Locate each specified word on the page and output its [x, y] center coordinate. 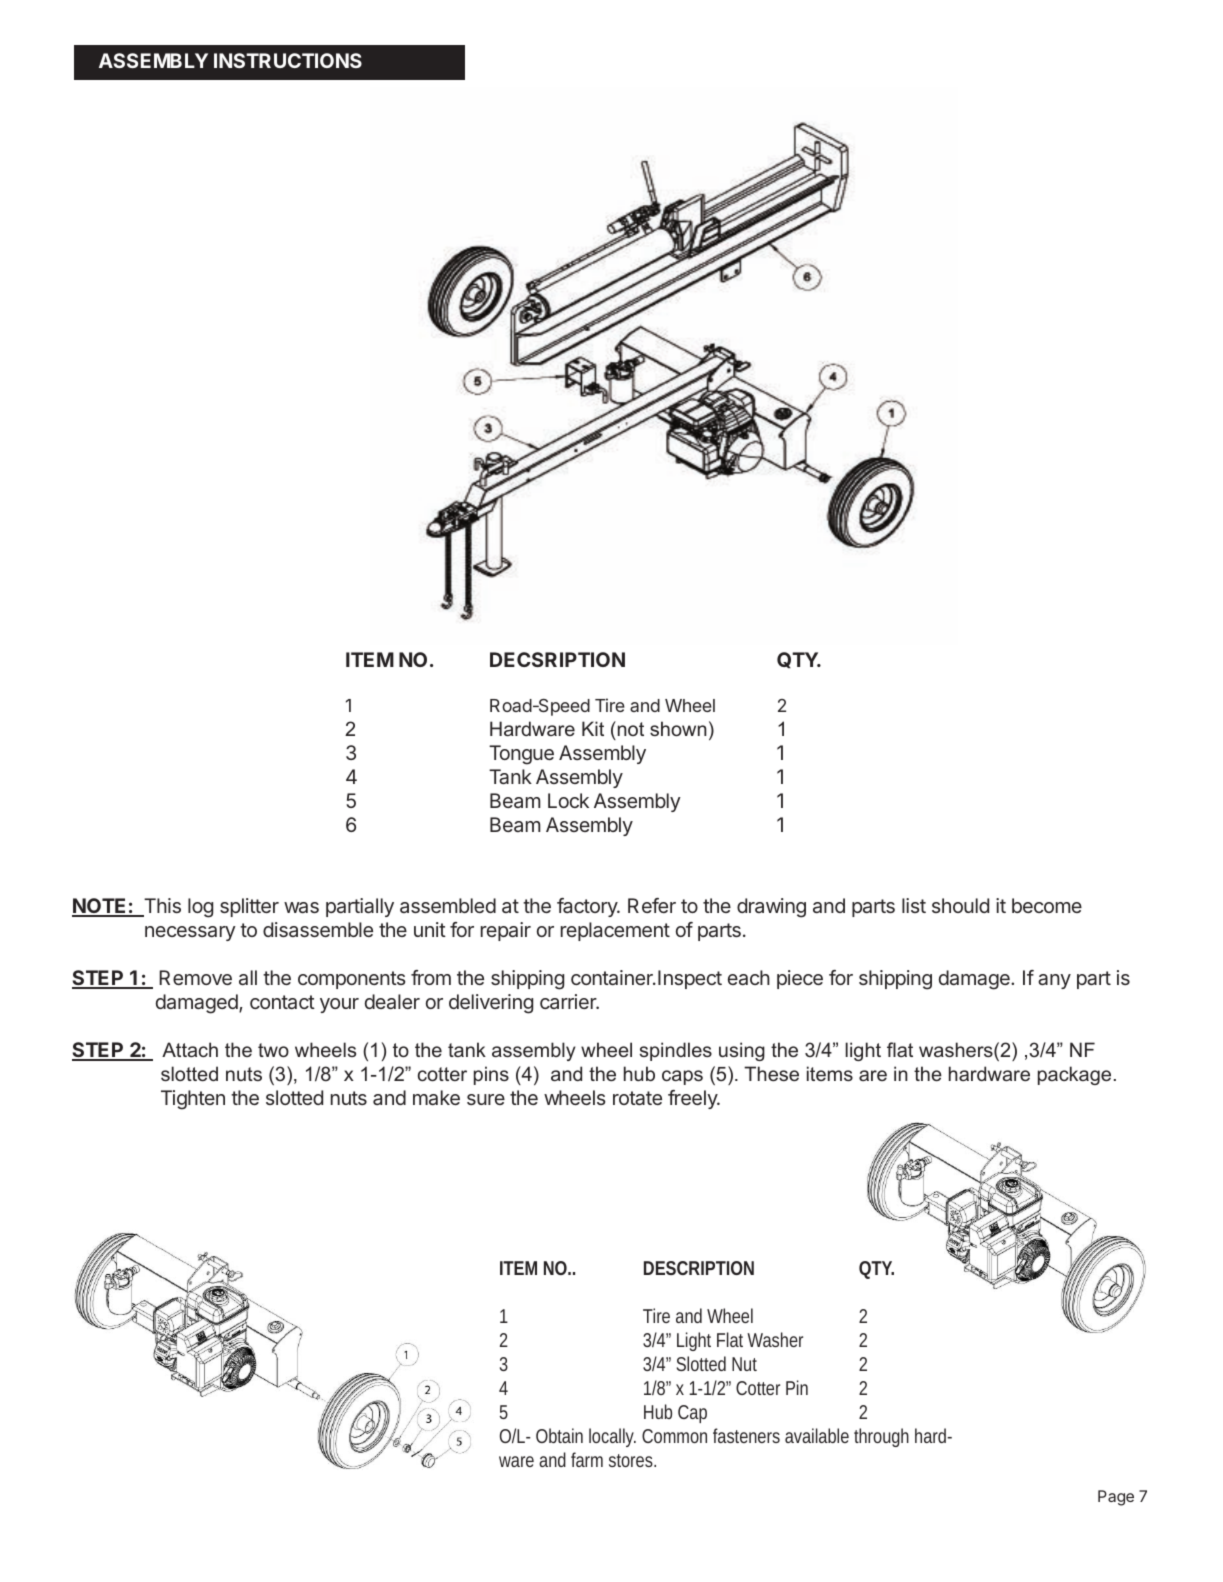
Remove [195, 977]
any [1054, 981]
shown [678, 728]
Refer [652, 905]
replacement [615, 931]
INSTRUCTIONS [288, 60]
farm [587, 1459]
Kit [593, 728]
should [960, 905]
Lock [568, 800]
